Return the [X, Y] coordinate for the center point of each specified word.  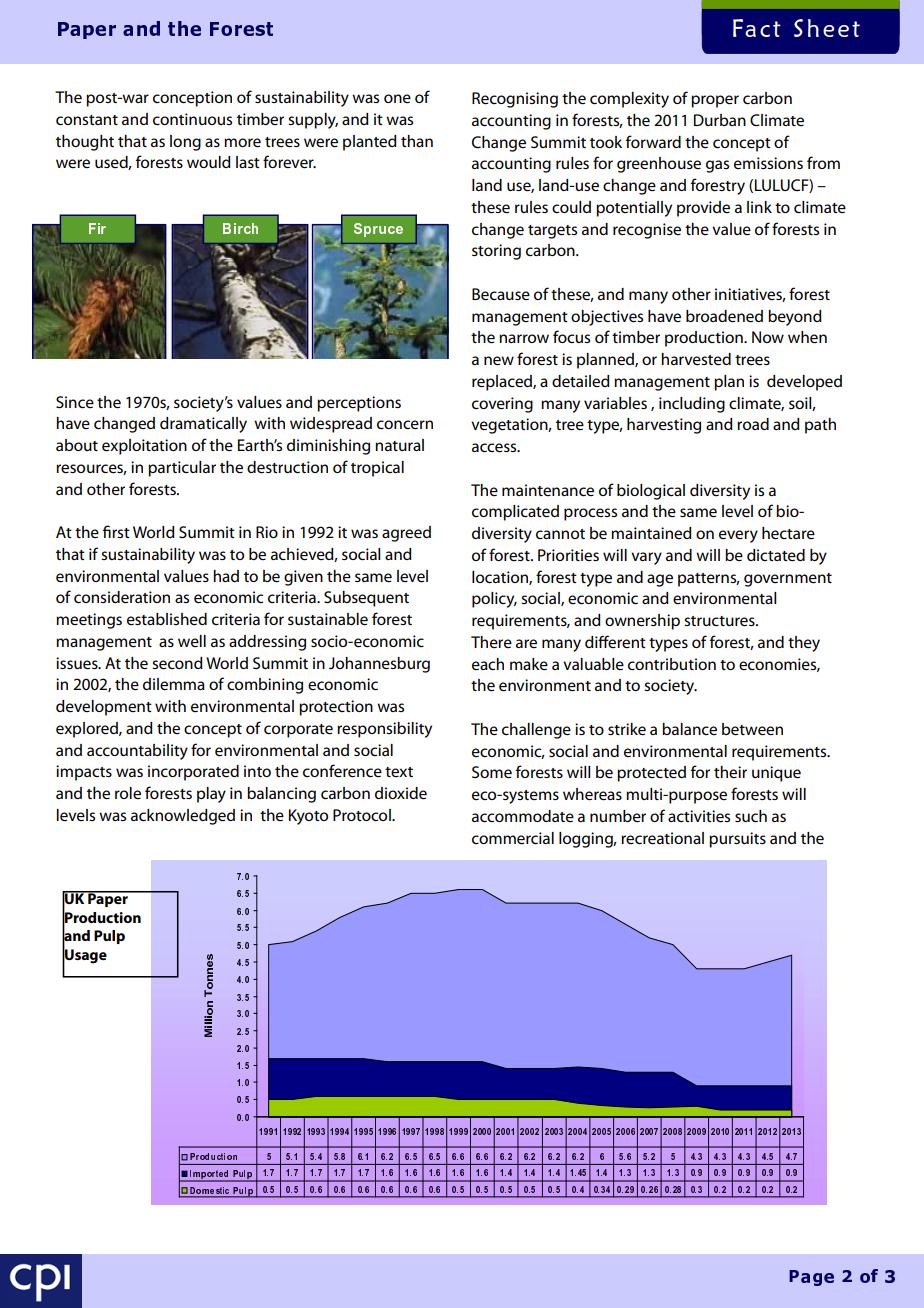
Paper [108, 899]
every [738, 536]
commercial [513, 838]
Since [75, 402]
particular [182, 469]
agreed [406, 534]
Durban [720, 120]
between [752, 729]
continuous [192, 119]
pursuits [737, 840]
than [417, 141]
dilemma [174, 684]
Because [501, 294]
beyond [795, 318]
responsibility [384, 730]
